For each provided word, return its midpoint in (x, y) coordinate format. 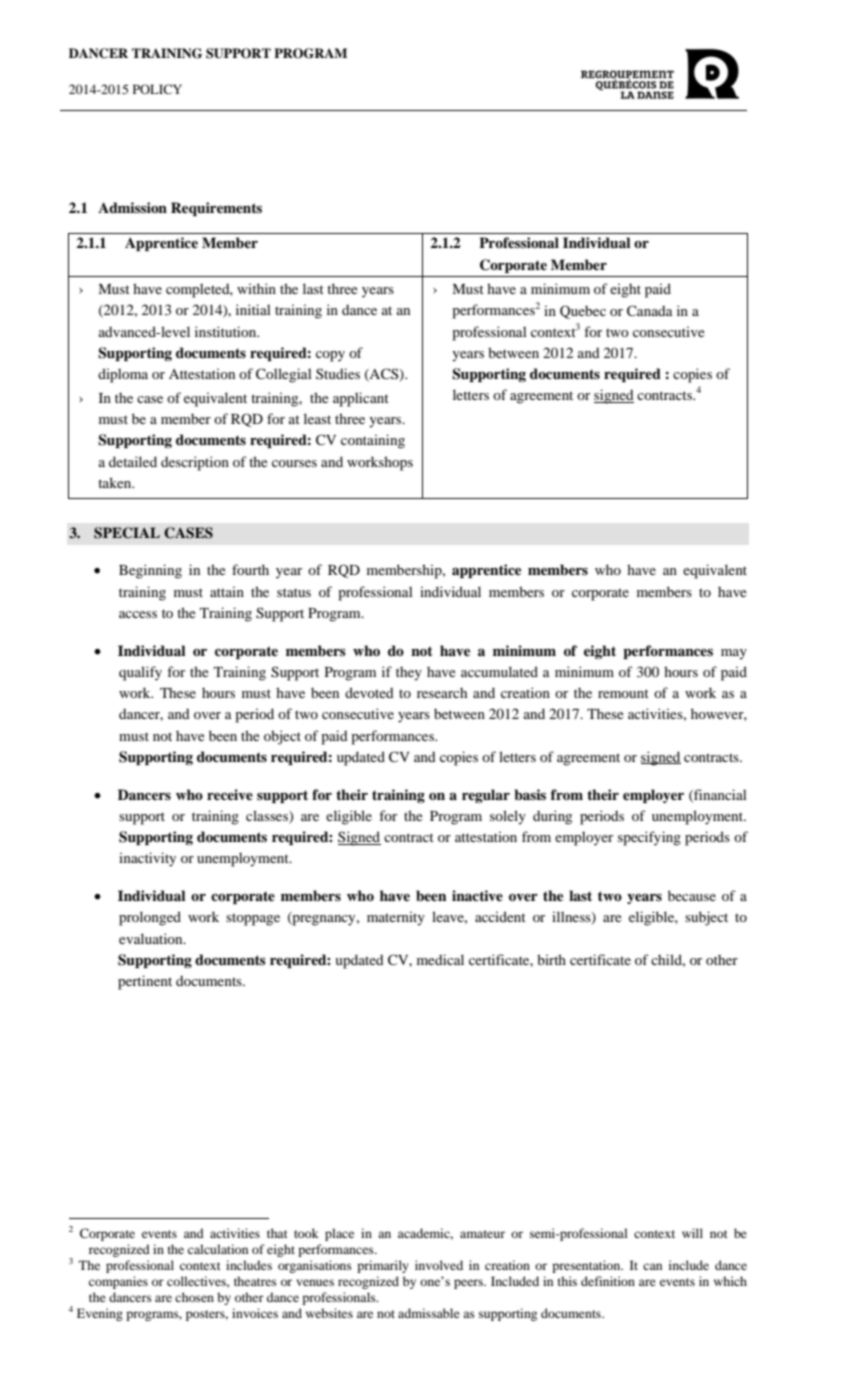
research (442, 692)
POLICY (157, 89)
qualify (140, 673)
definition (608, 1281)
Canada (650, 311)
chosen (194, 1297)
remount (623, 693)
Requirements (216, 209)
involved (439, 1265)
